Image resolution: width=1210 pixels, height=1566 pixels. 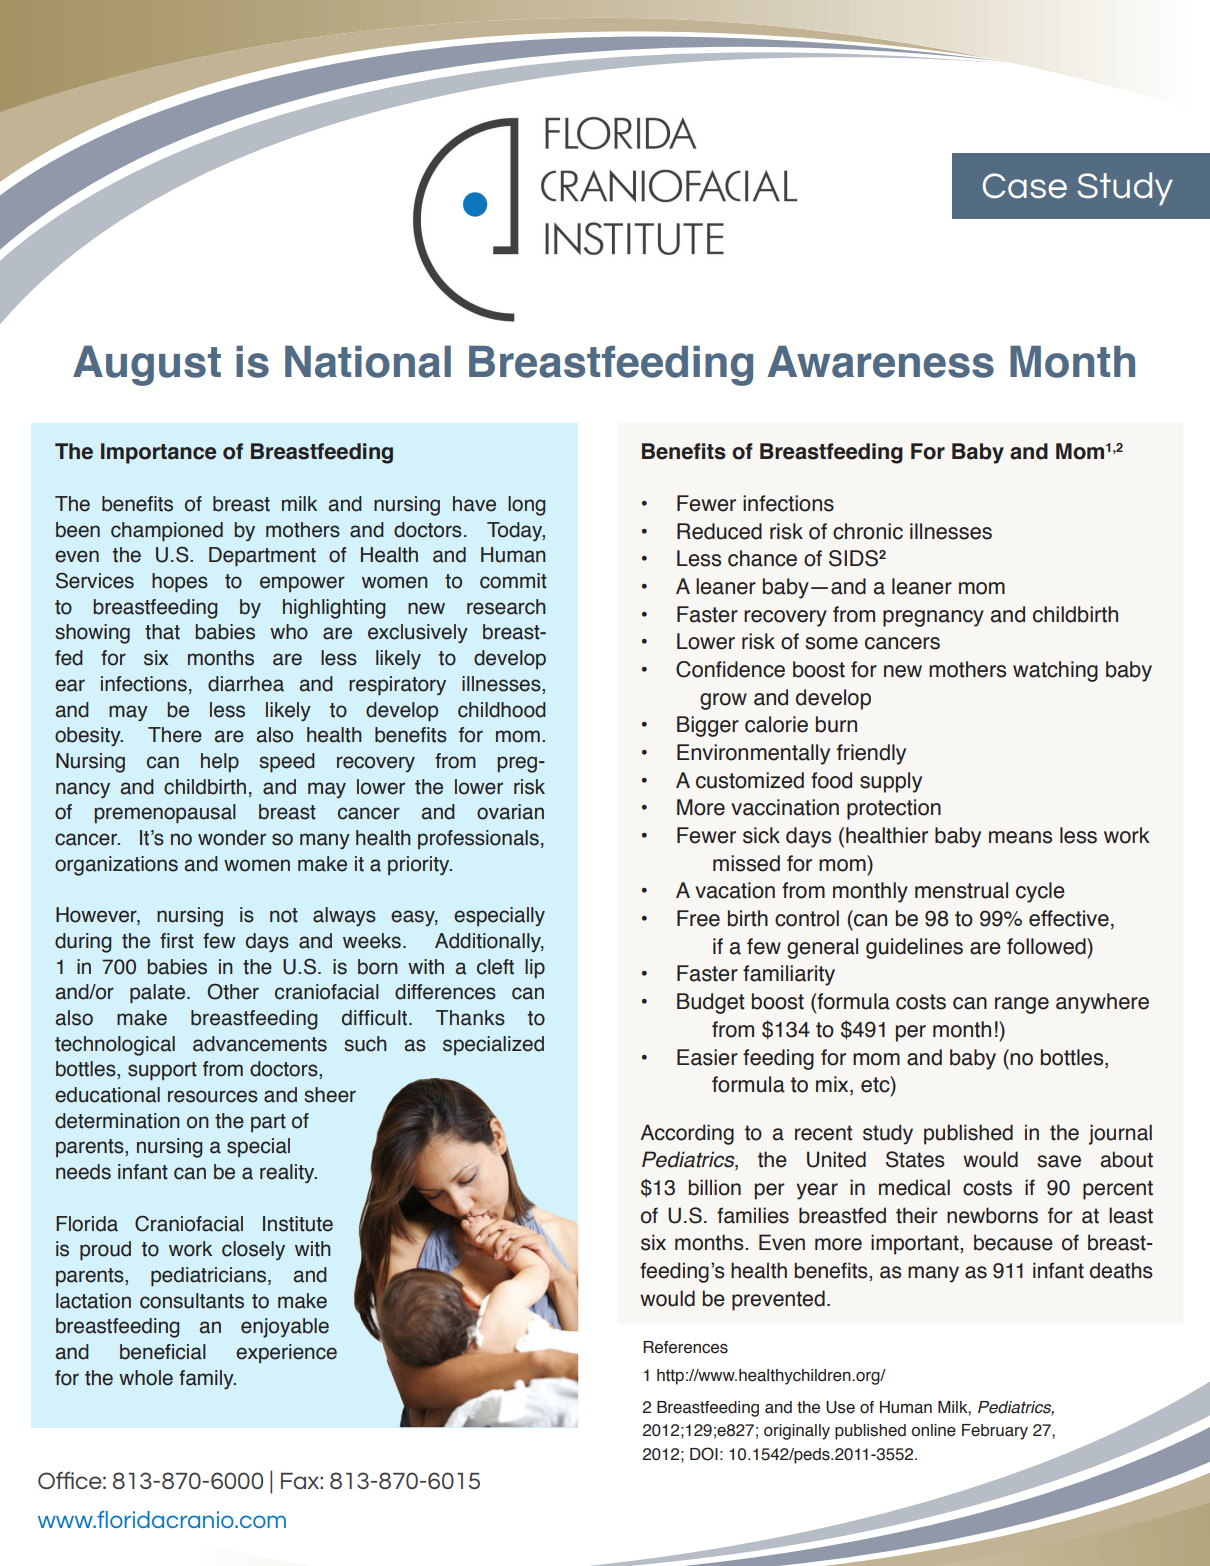 I want to click on DOI, so click(x=704, y=1454).
